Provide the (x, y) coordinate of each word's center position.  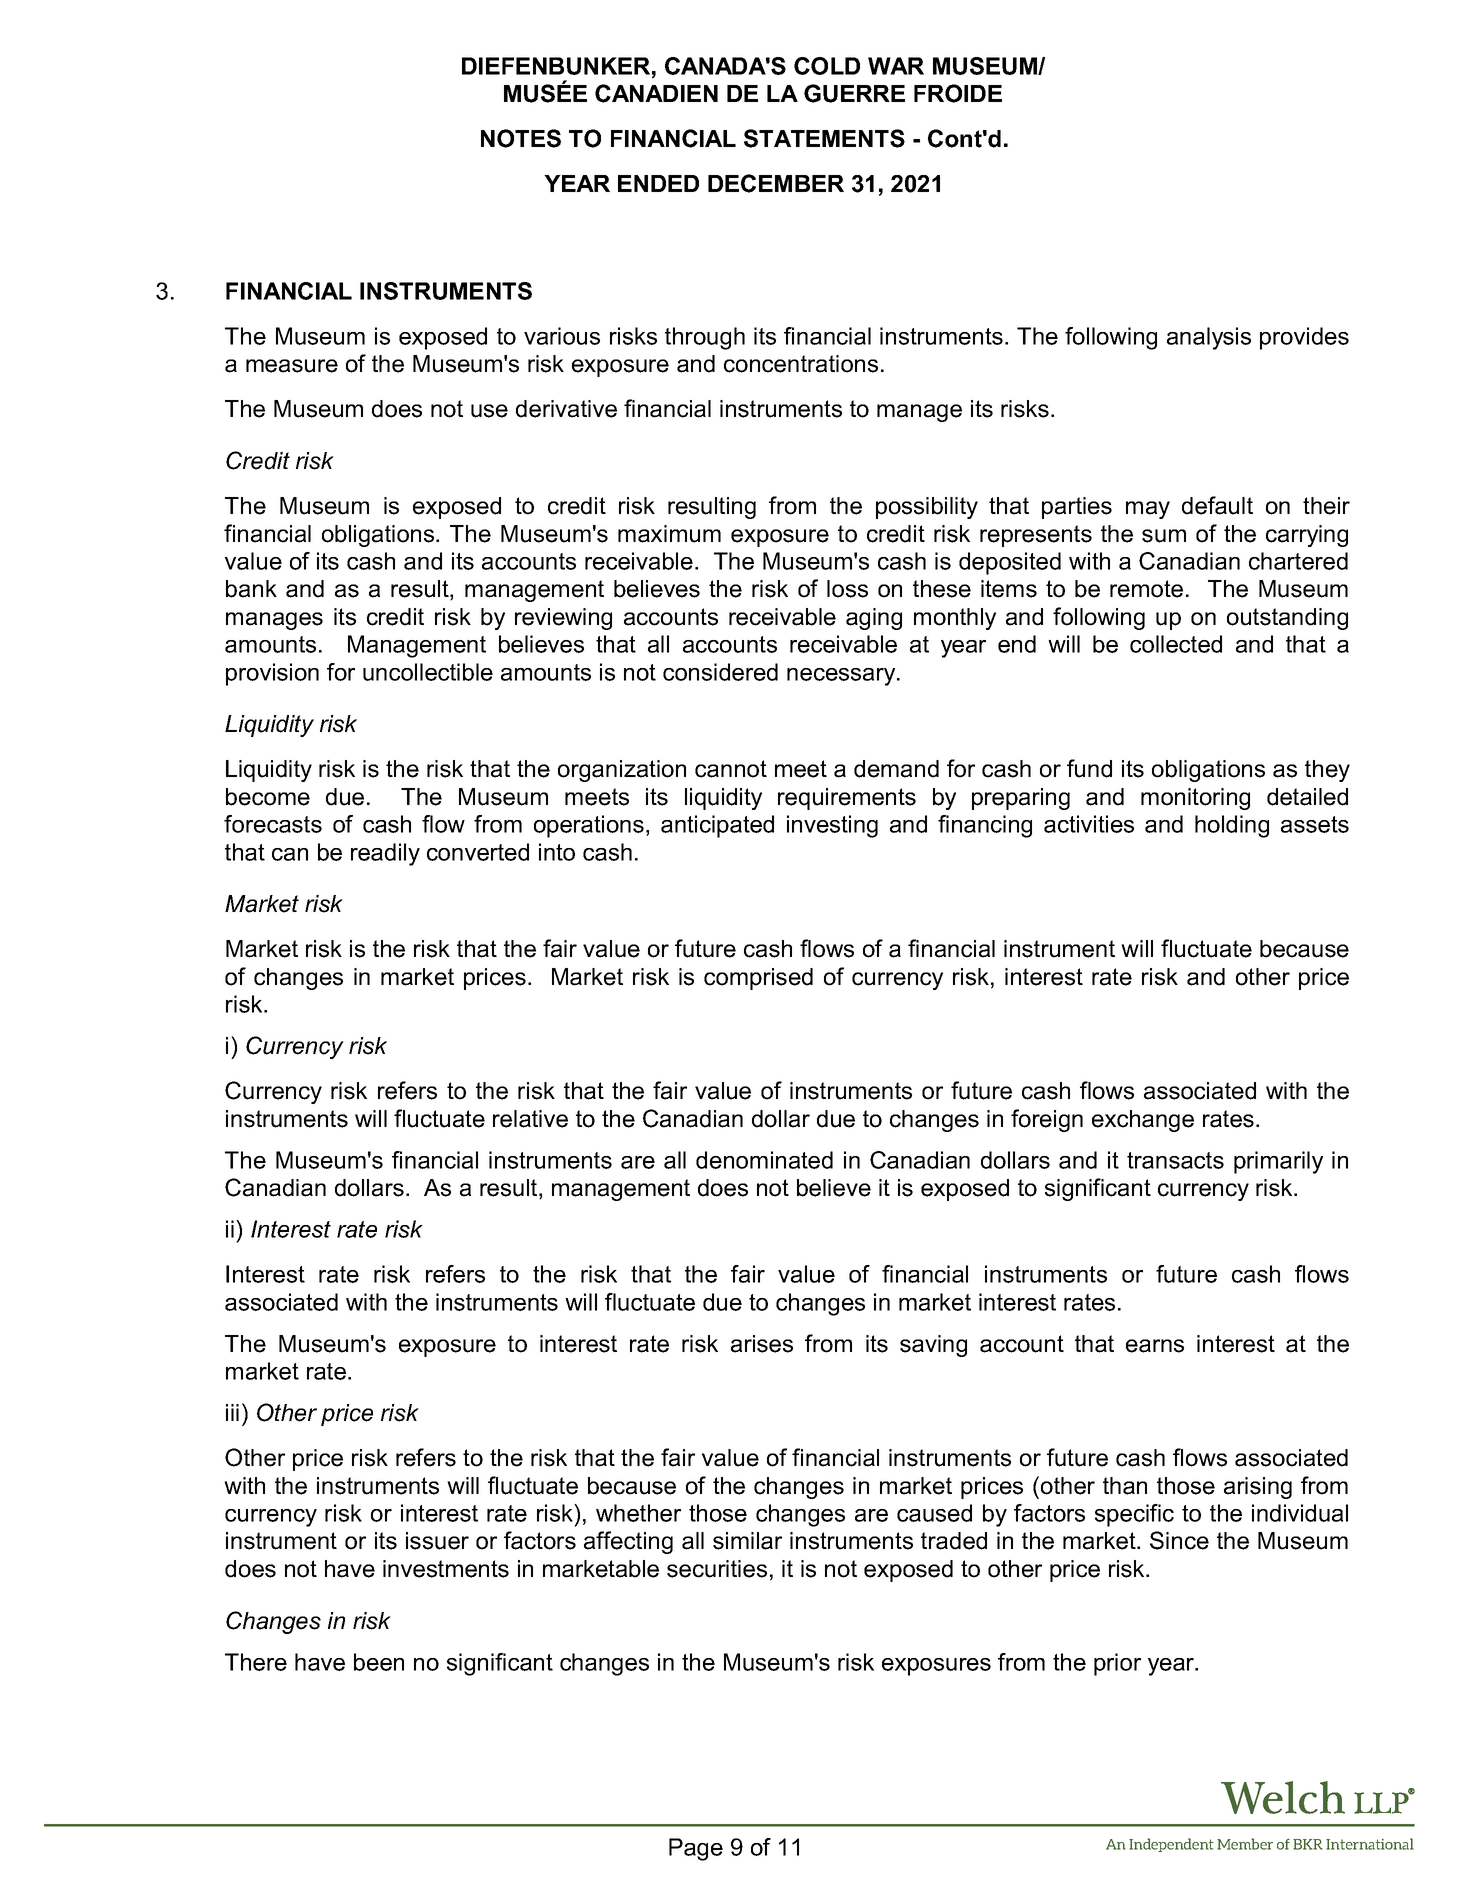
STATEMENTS (824, 138)
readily (385, 854)
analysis (1209, 338)
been (379, 1662)
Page (696, 1849)
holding (1232, 826)
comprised (758, 979)
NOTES (521, 138)
